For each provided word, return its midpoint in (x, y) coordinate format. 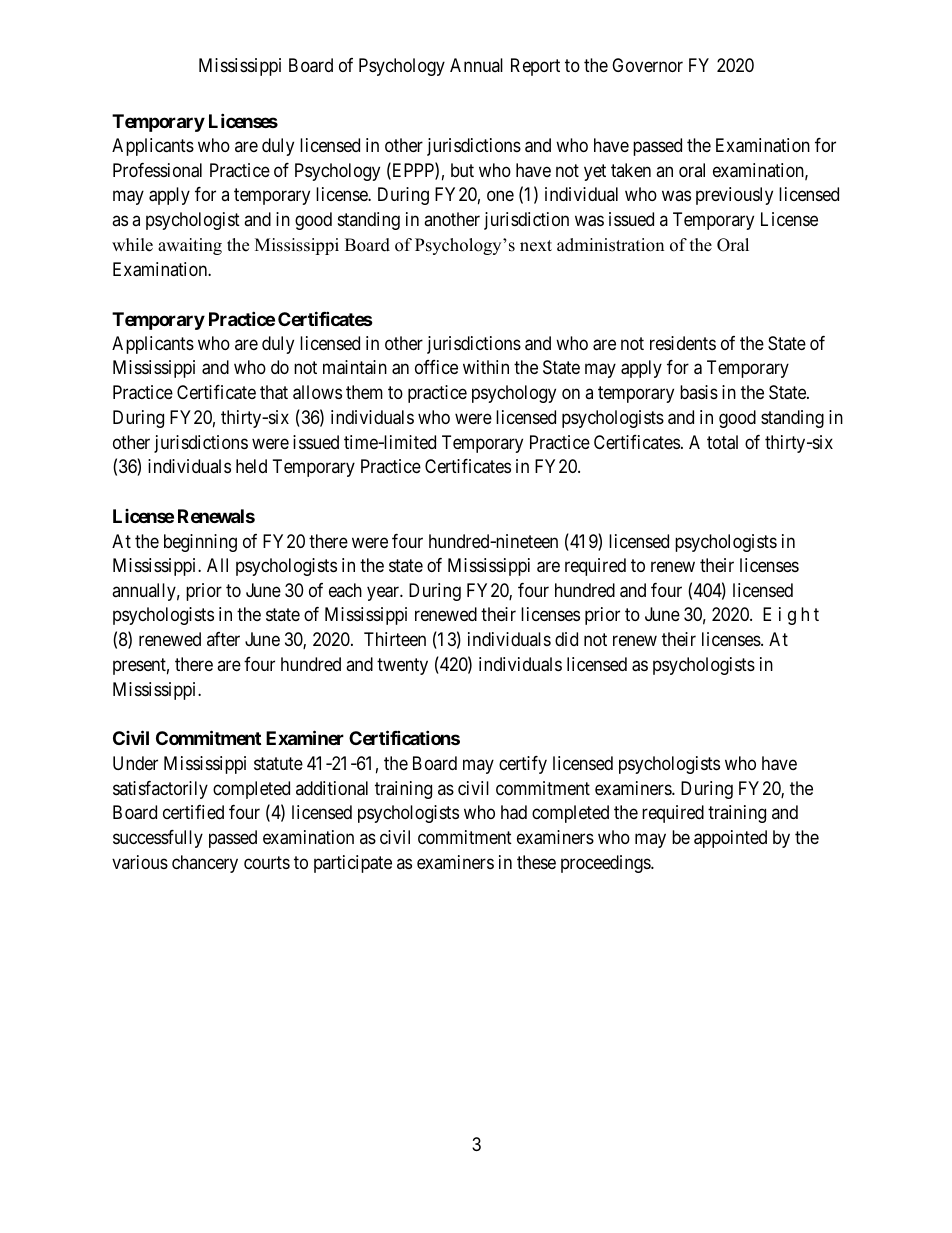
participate (353, 864)
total (722, 442)
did (566, 639)
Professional (157, 170)
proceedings (606, 864)
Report (535, 67)
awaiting (190, 246)
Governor (647, 65)
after (223, 639)
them (364, 392)
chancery (205, 864)
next (536, 246)
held (251, 466)
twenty (402, 666)
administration (610, 245)
